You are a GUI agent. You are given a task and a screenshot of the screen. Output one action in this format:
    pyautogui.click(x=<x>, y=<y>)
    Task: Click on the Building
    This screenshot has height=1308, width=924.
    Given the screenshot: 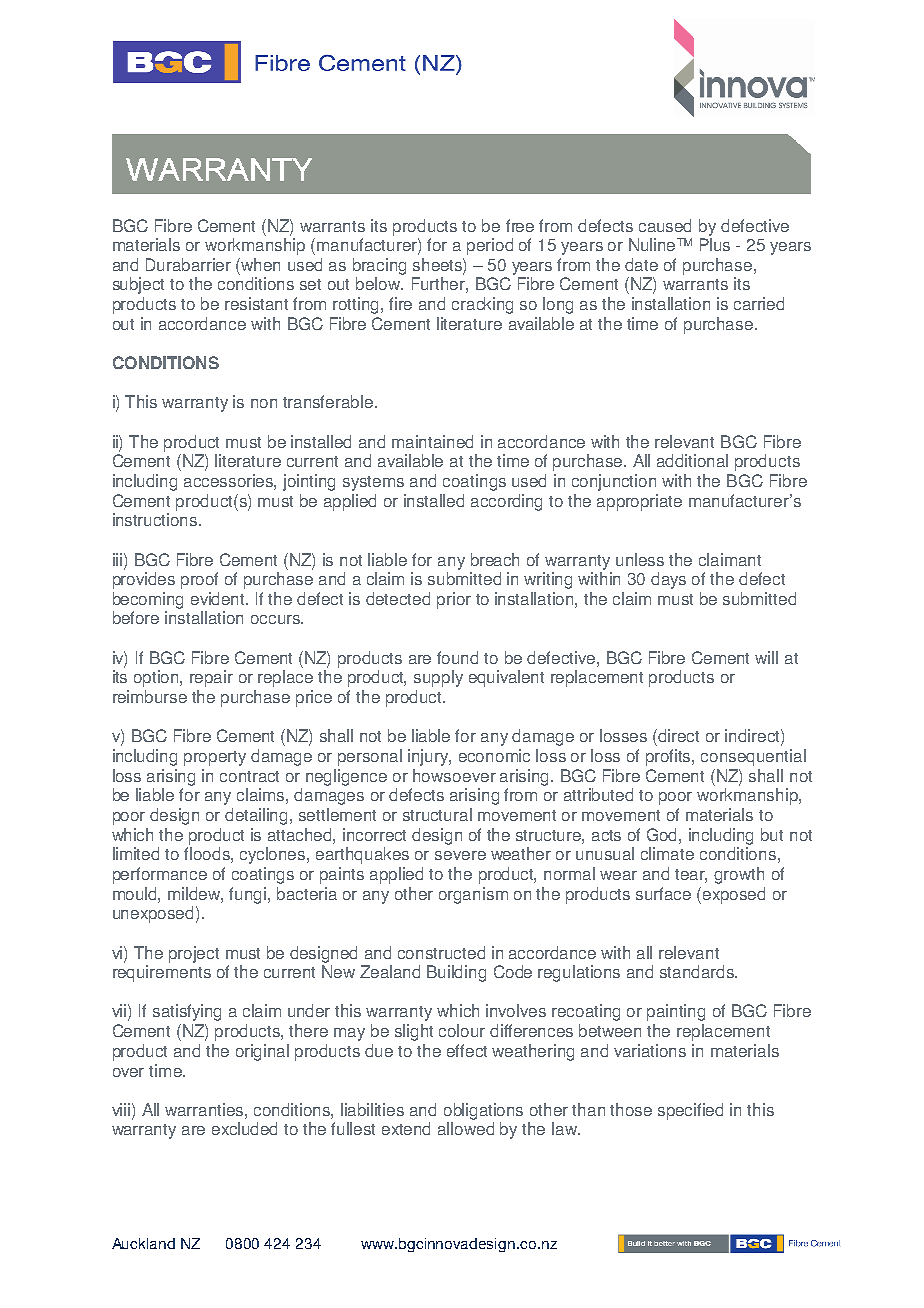 What is the action you would take?
    pyautogui.click(x=456, y=973)
